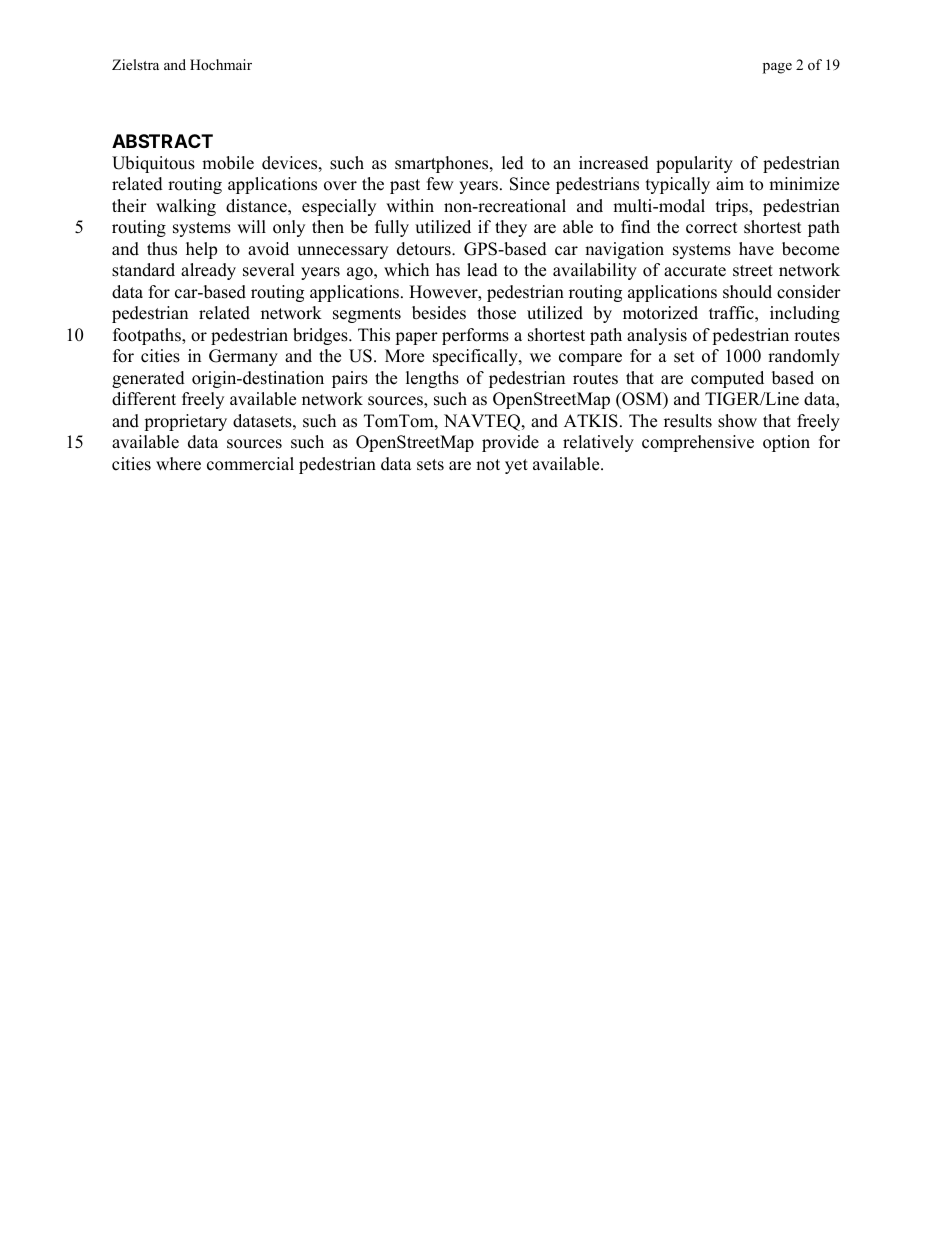 The image size is (952, 1233). I want to click on analysis, so click(657, 336).
